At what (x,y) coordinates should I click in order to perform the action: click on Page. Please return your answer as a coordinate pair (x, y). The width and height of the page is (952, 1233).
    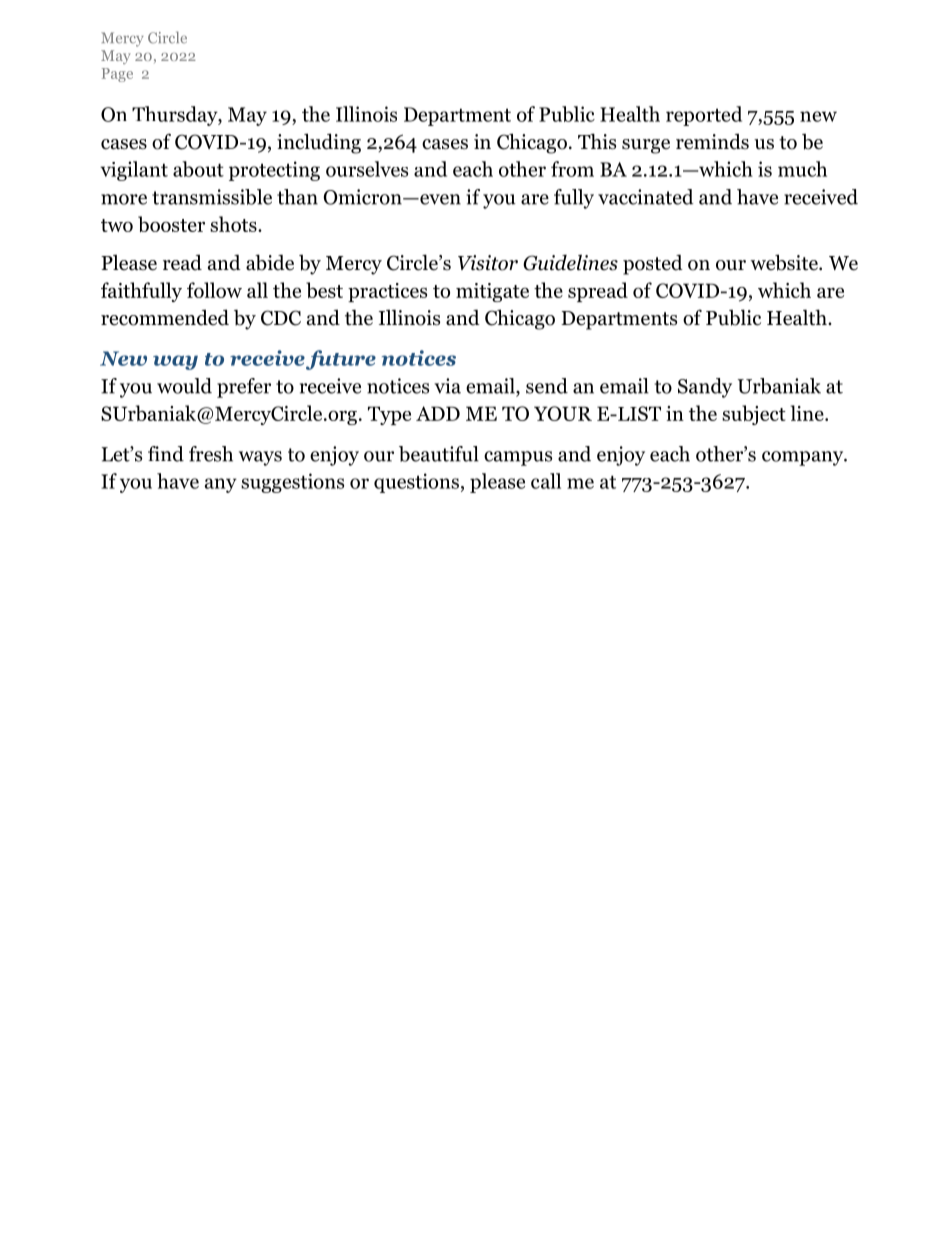
    Looking at the image, I should click on (117, 75).
